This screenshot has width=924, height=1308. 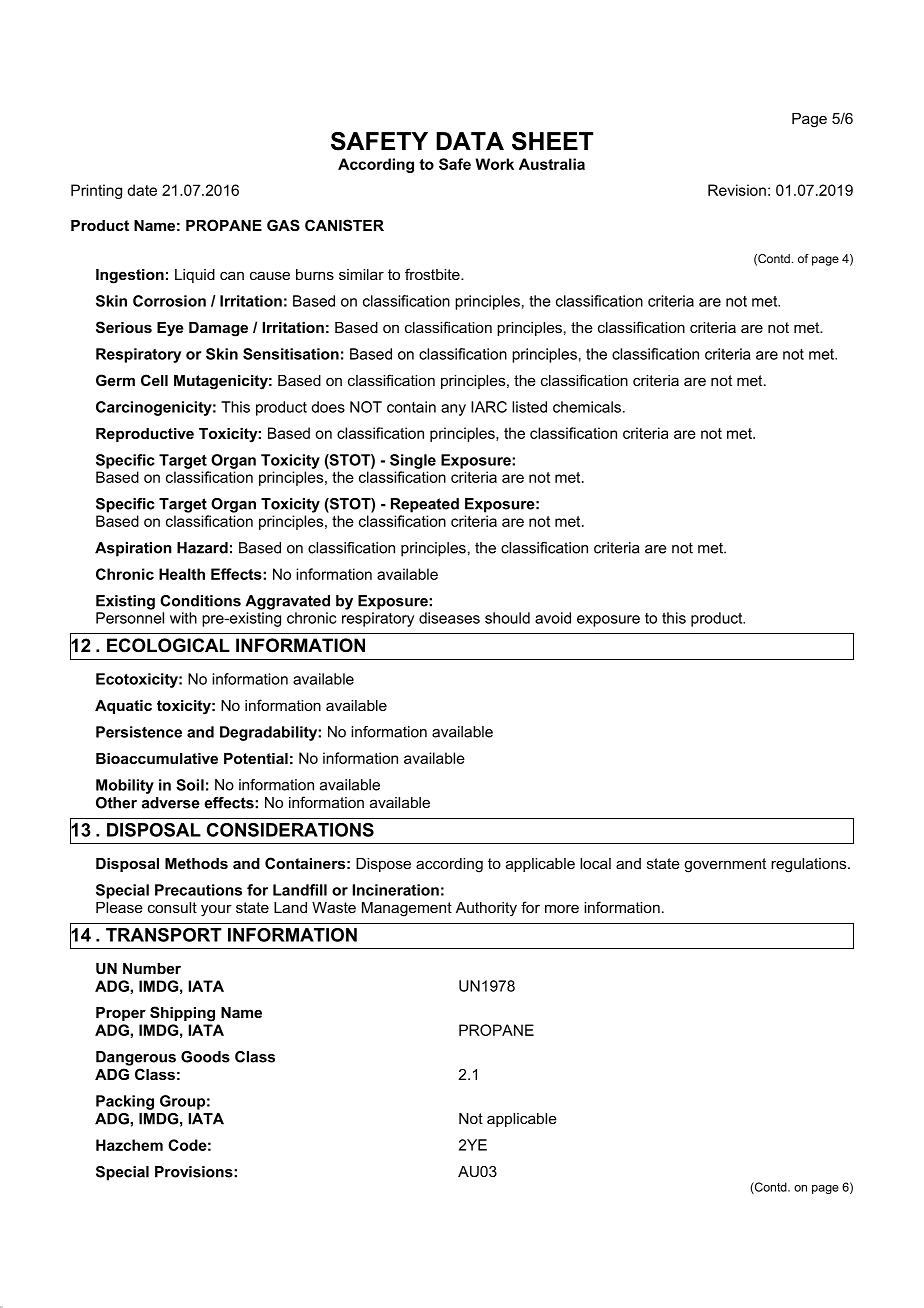 What do you see at coordinates (142, 190) in the screenshot?
I see `date` at bounding box center [142, 190].
